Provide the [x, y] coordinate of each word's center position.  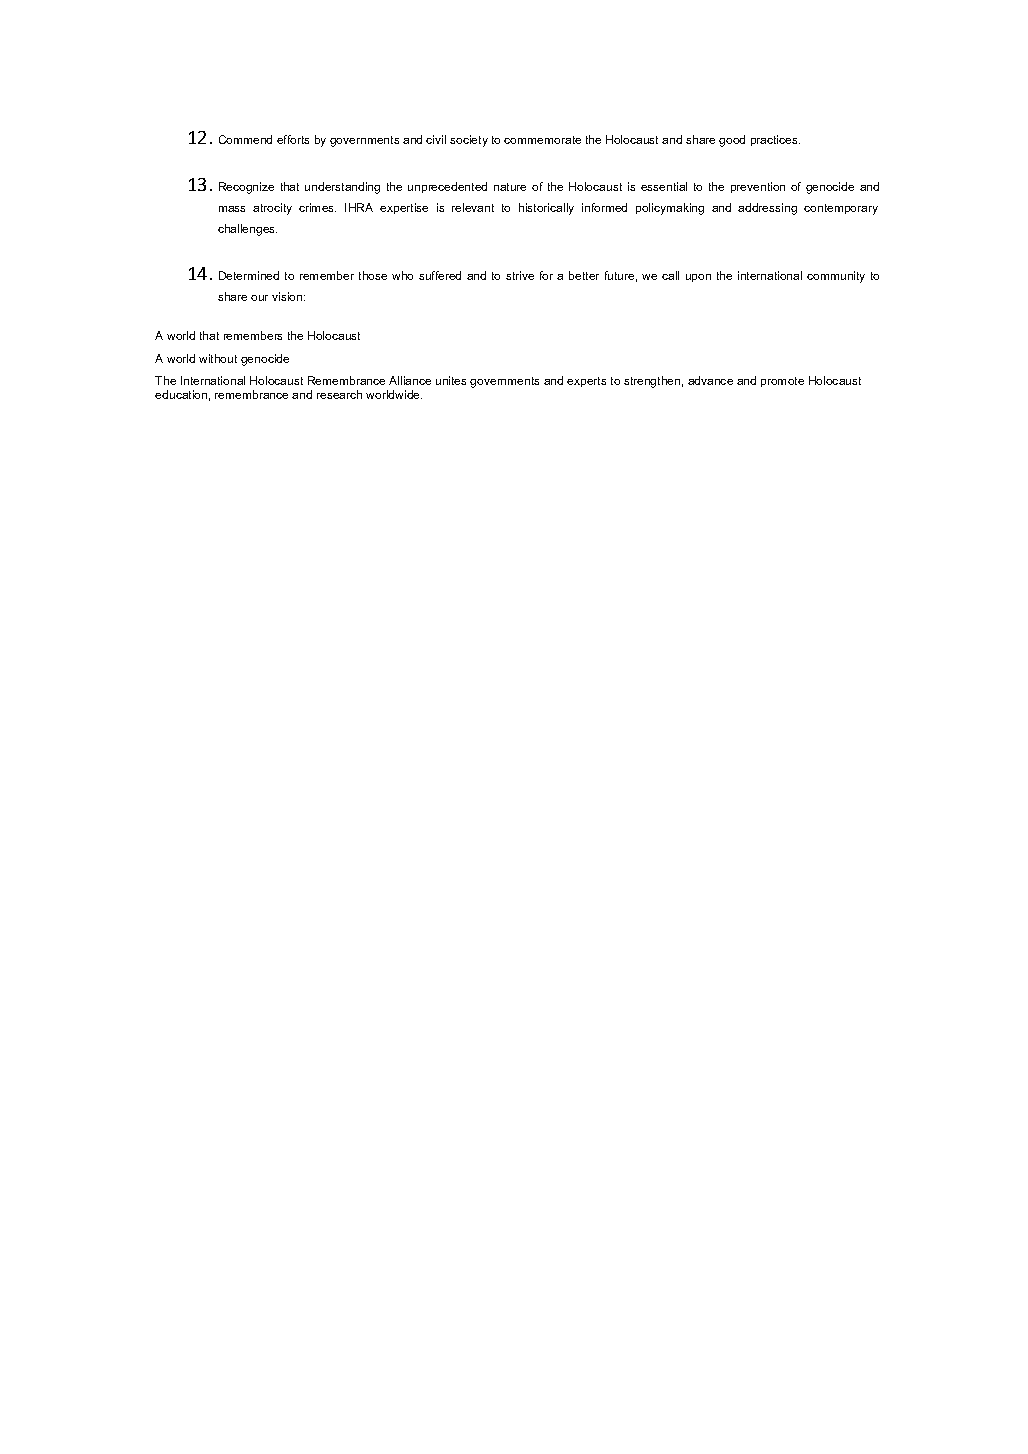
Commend [245, 139]
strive [520, 275]
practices [775, 140]
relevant [473, 207]
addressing [767, 209]
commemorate [542, 140]
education [181, 394]
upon [698, 278]
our [259, 298]
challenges [247, 230]
